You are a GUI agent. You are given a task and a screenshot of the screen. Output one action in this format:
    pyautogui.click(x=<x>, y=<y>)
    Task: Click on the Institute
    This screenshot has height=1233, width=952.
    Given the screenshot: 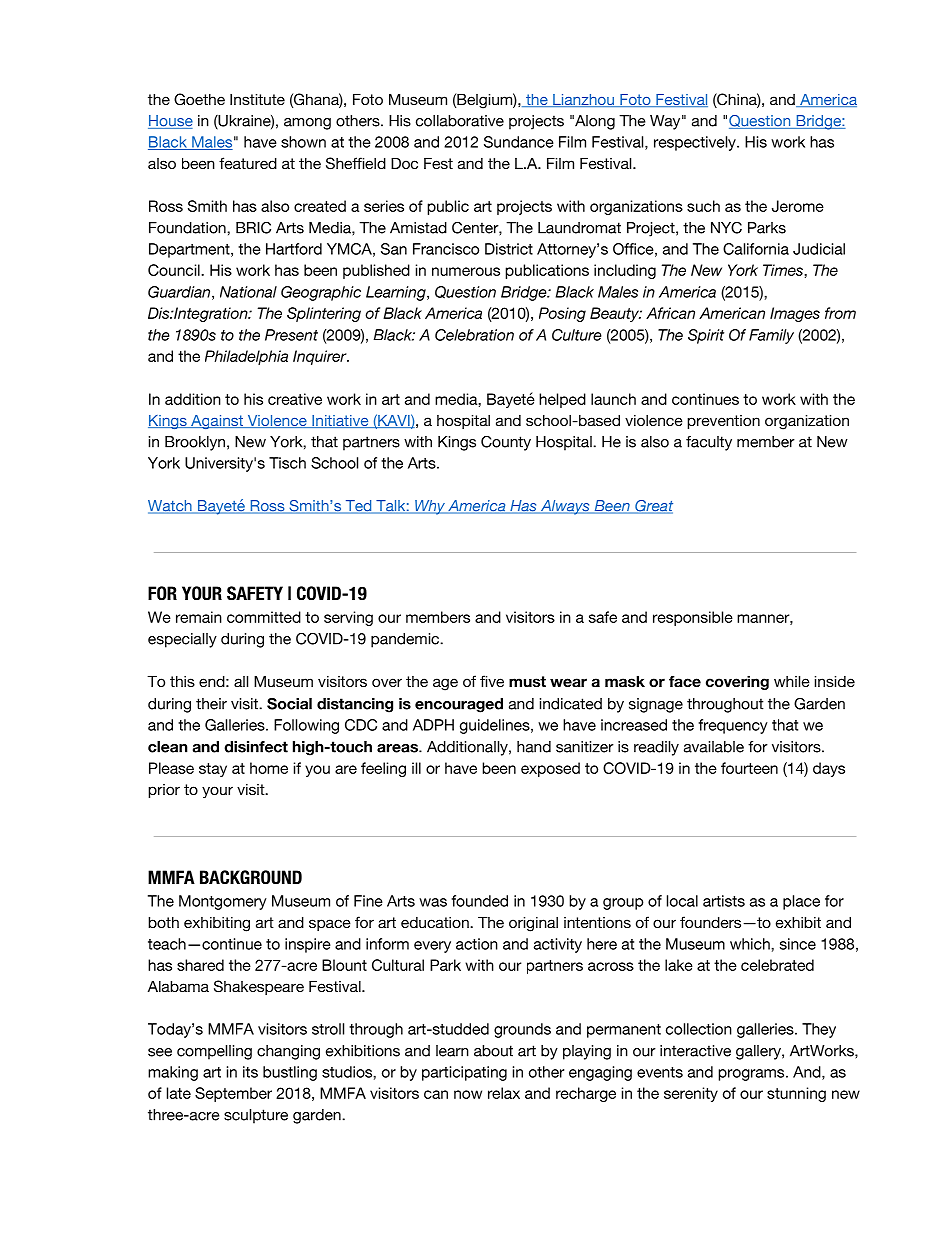 What is the action you would take?
    pyautogui.click(x=257, y=99)
